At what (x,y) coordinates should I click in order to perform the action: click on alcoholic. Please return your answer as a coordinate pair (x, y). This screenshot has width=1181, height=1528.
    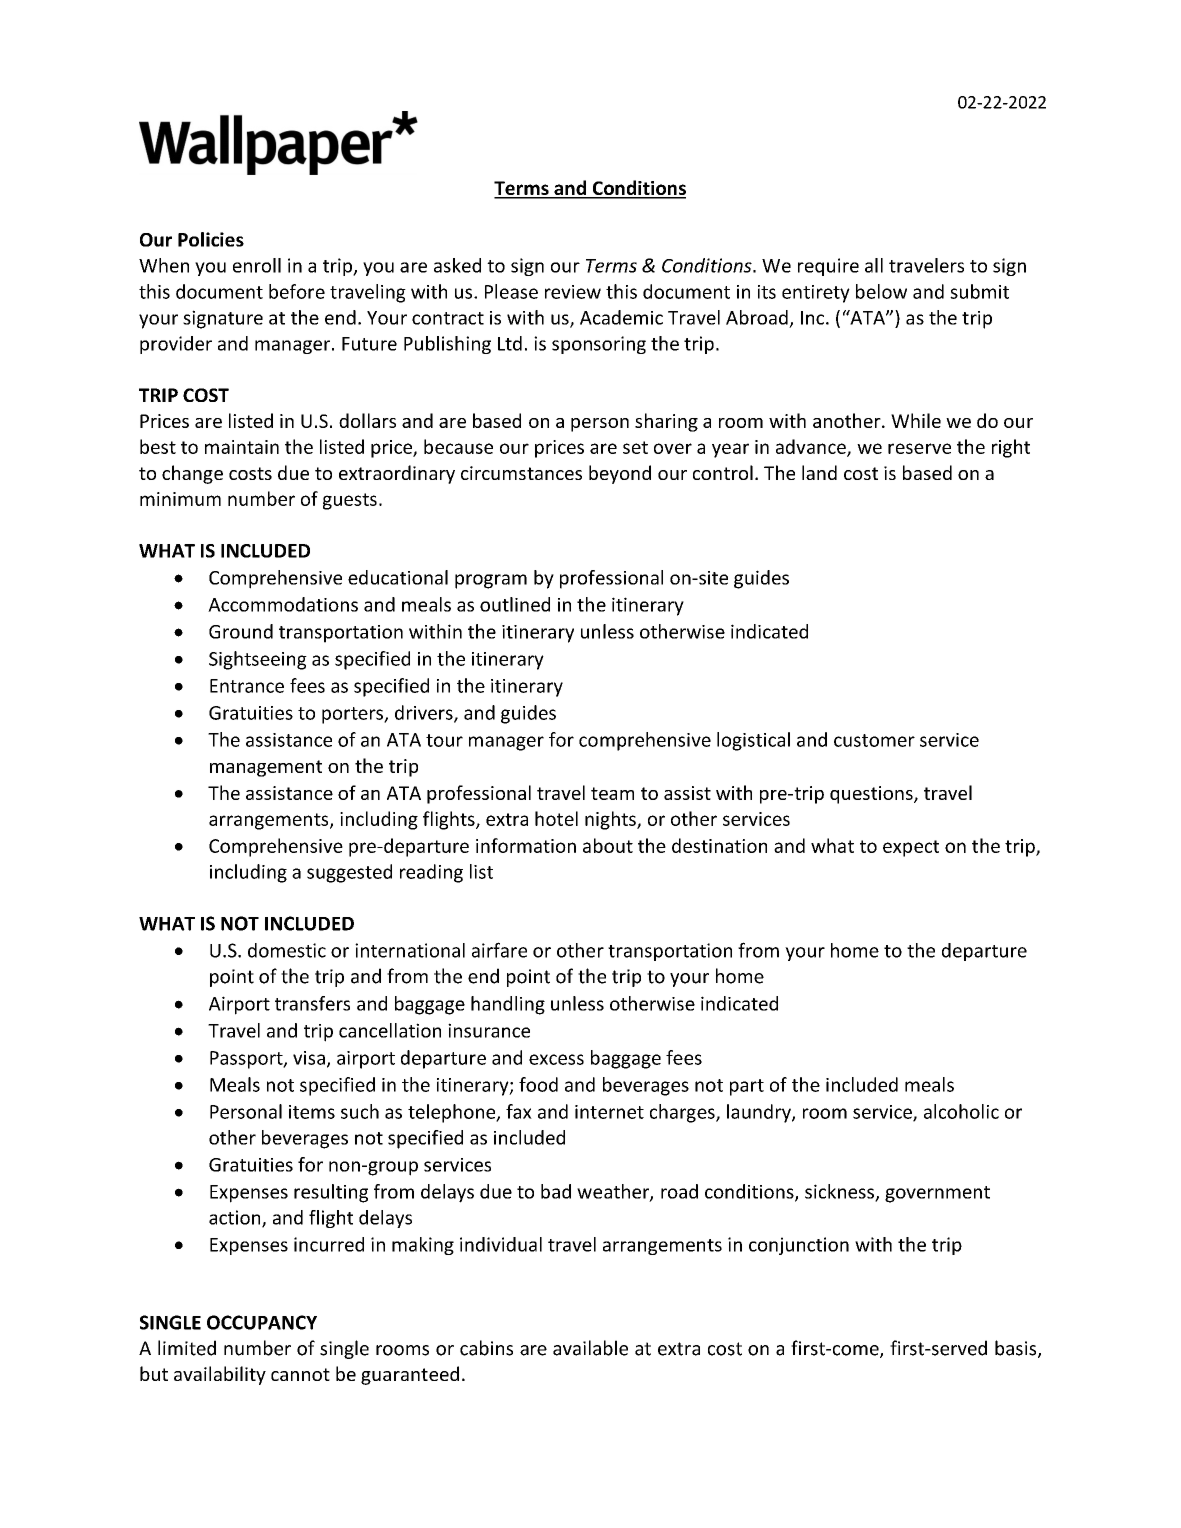
    Looking at the image, I should click on (961, 1111).
